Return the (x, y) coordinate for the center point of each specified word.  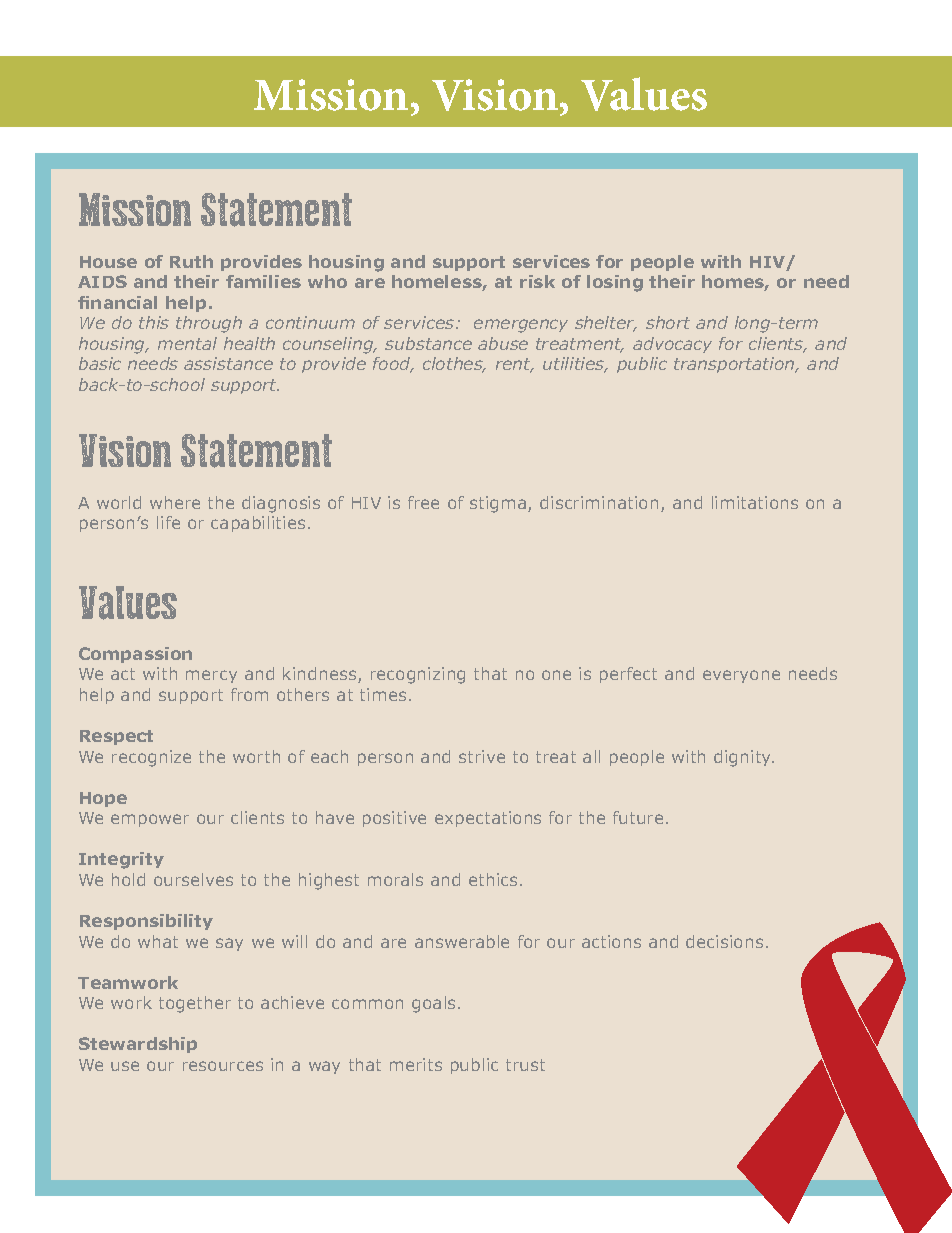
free (423, 502)
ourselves (193, 879)
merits (416, 1064)
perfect (628, 675)
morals (395, 879)
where (175, 502)
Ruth (191, 261)
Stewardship (138, 1045)
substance (428, 343)
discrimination (599, 502)
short (668, 322)
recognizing (418, 675)
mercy (211, 676)
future (638, 817)
